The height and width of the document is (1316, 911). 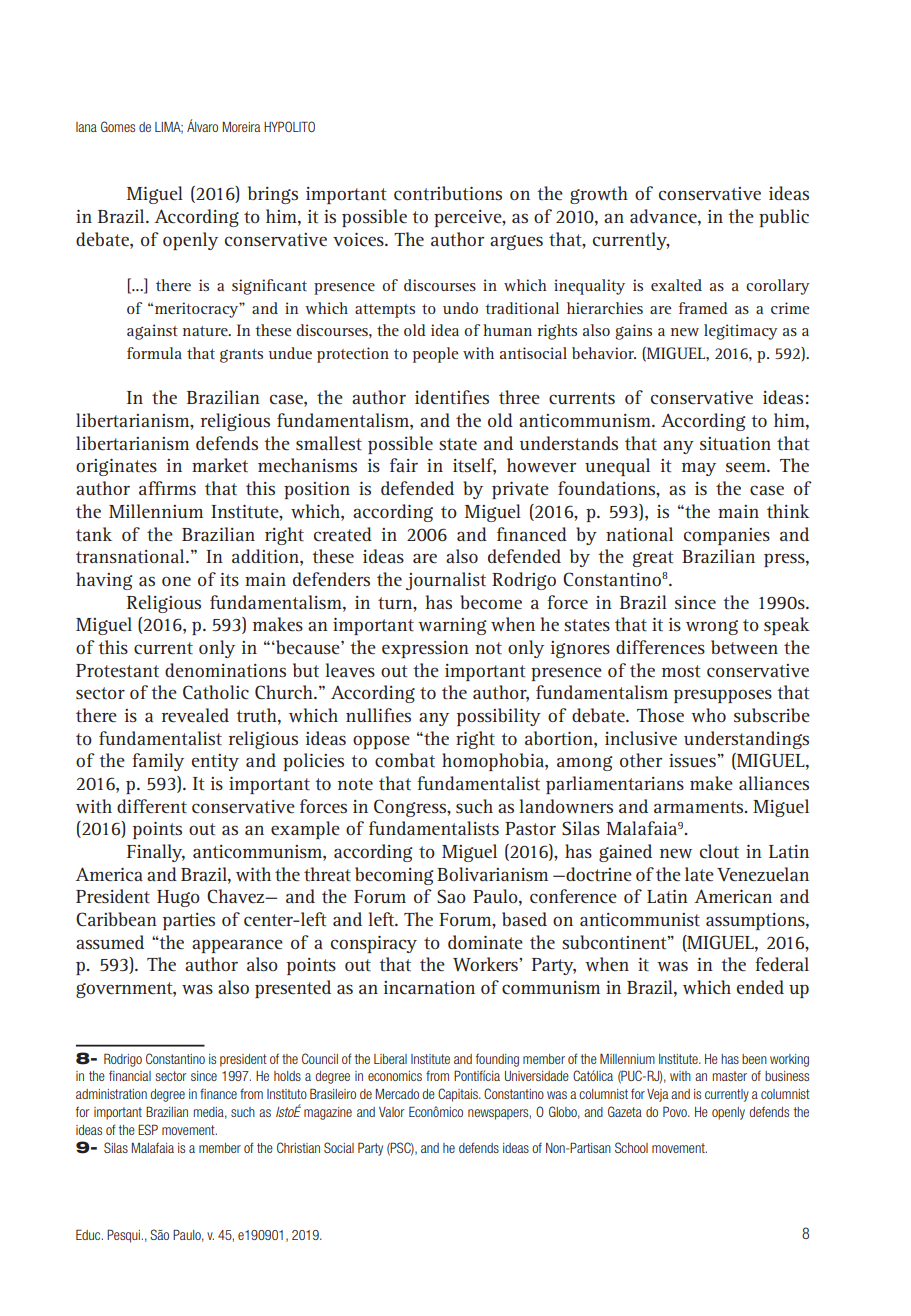 What do you see at coordinates (178, 898) in the document?
I see `Hugo` at bounding box center [178, 898].
